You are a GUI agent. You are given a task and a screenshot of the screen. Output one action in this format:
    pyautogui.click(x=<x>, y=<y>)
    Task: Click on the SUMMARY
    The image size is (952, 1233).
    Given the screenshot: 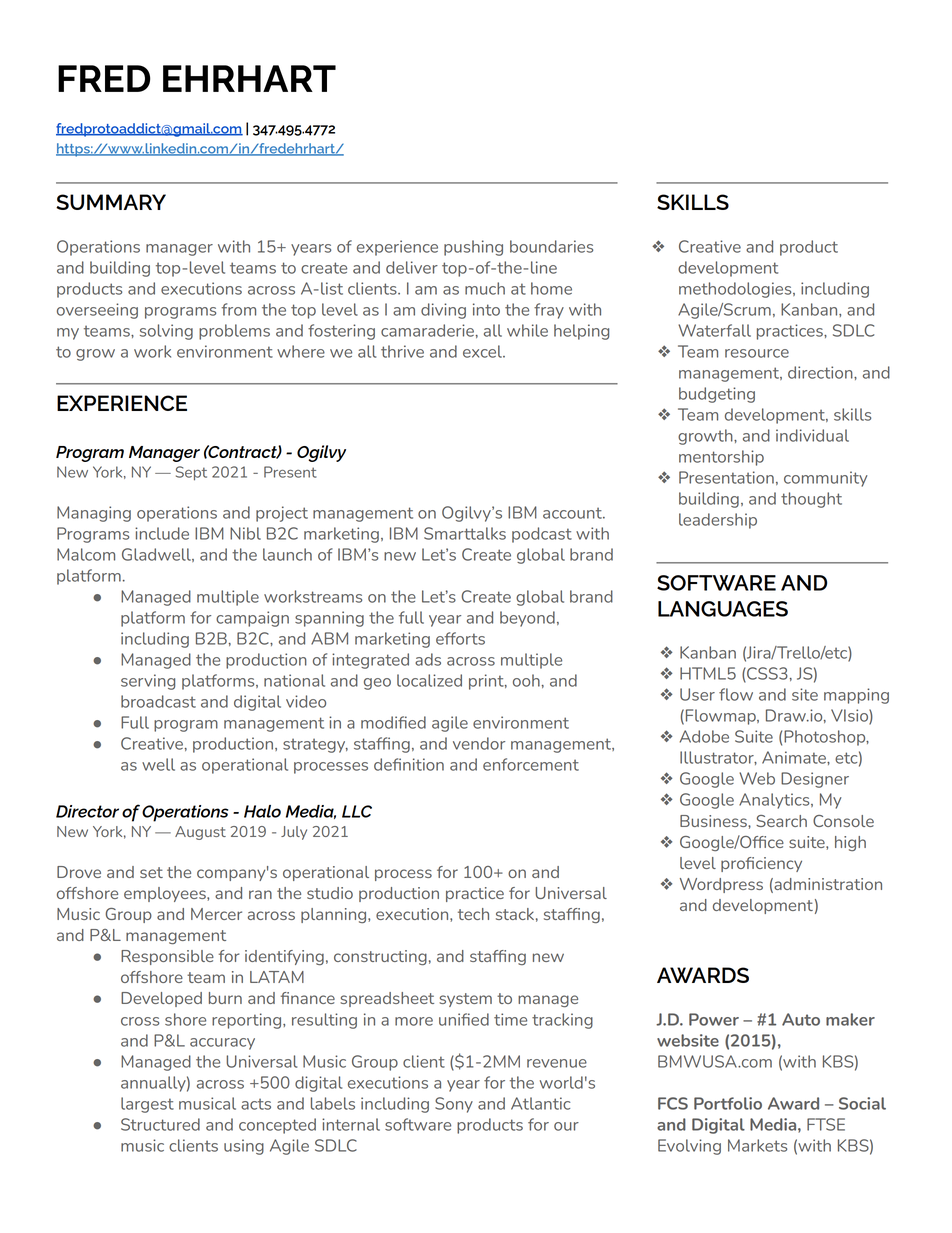 What is the action you would take?
    pyautogui.click(x=111, y=202)
